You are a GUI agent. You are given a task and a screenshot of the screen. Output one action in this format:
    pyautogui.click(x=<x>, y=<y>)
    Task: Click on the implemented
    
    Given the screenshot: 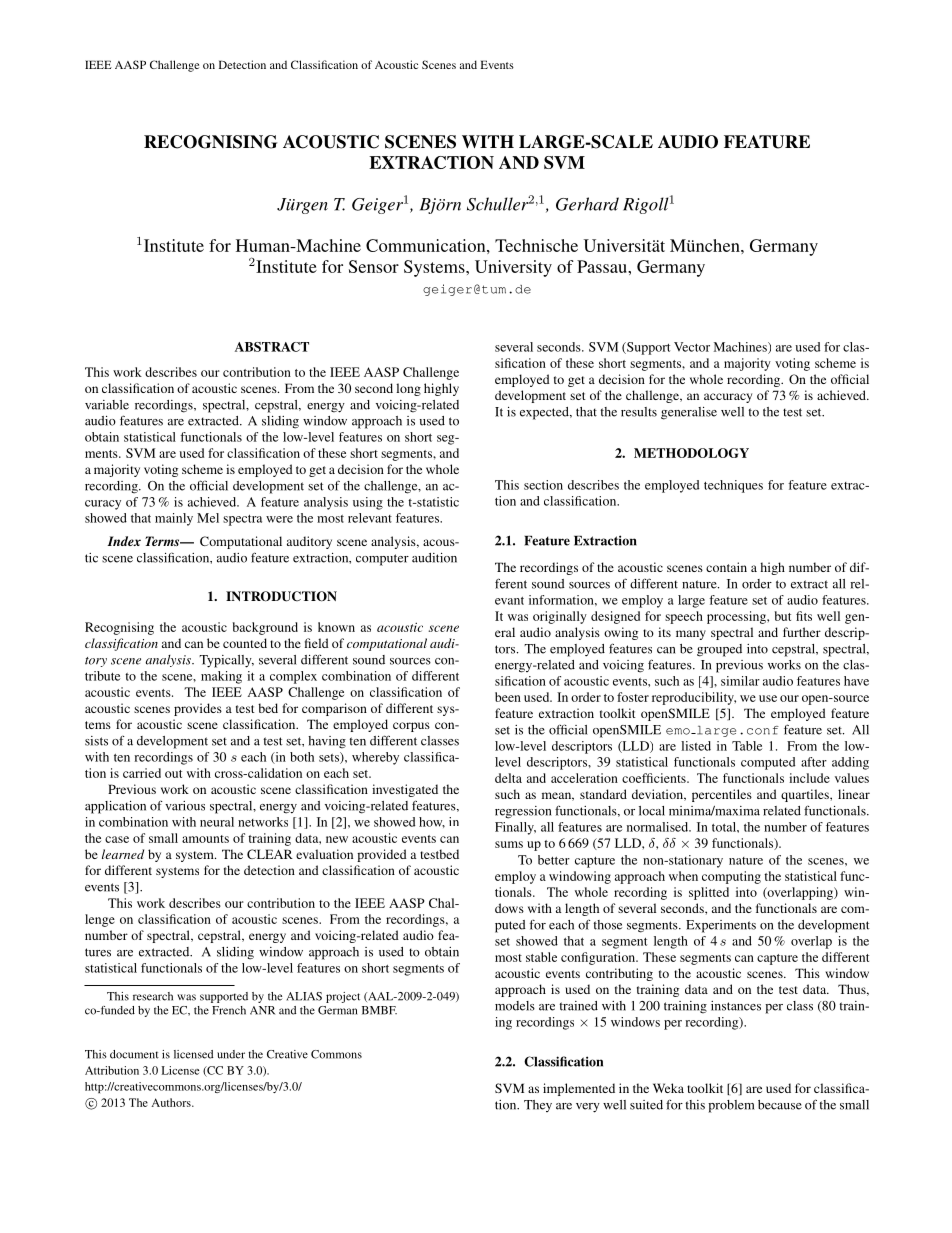 What is the action you would take?
    pyautogui.click(x=579, y=1089)
